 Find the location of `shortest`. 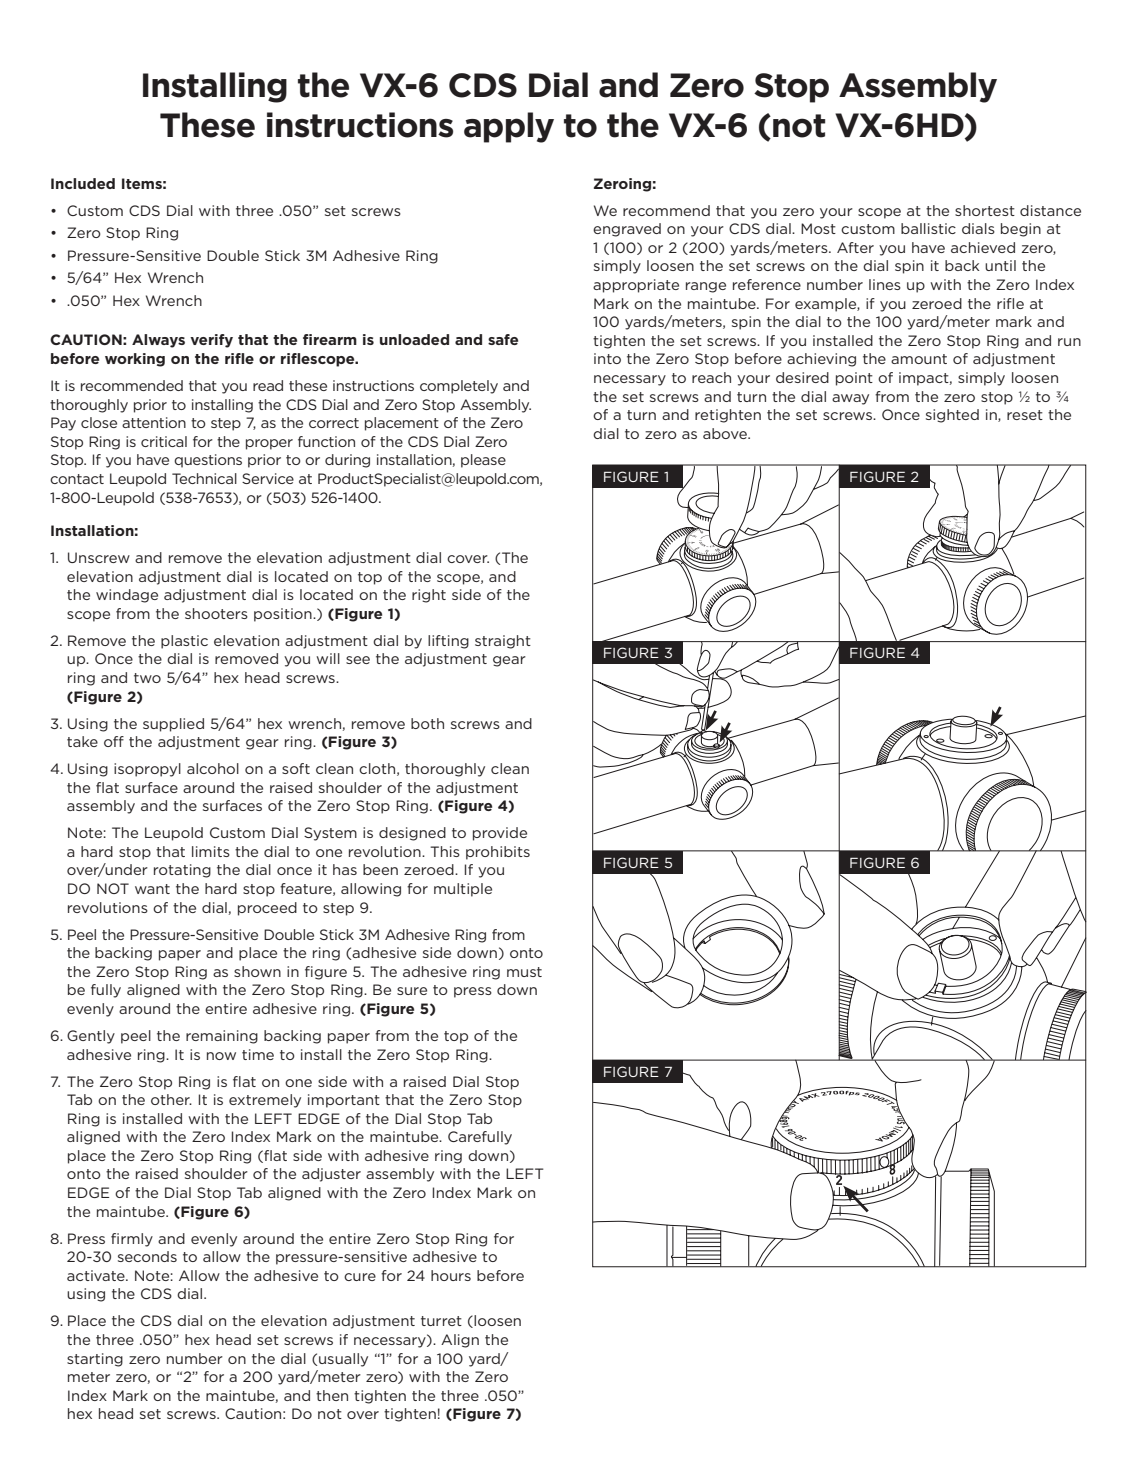

shortest is located at coordinates (985, 210).
